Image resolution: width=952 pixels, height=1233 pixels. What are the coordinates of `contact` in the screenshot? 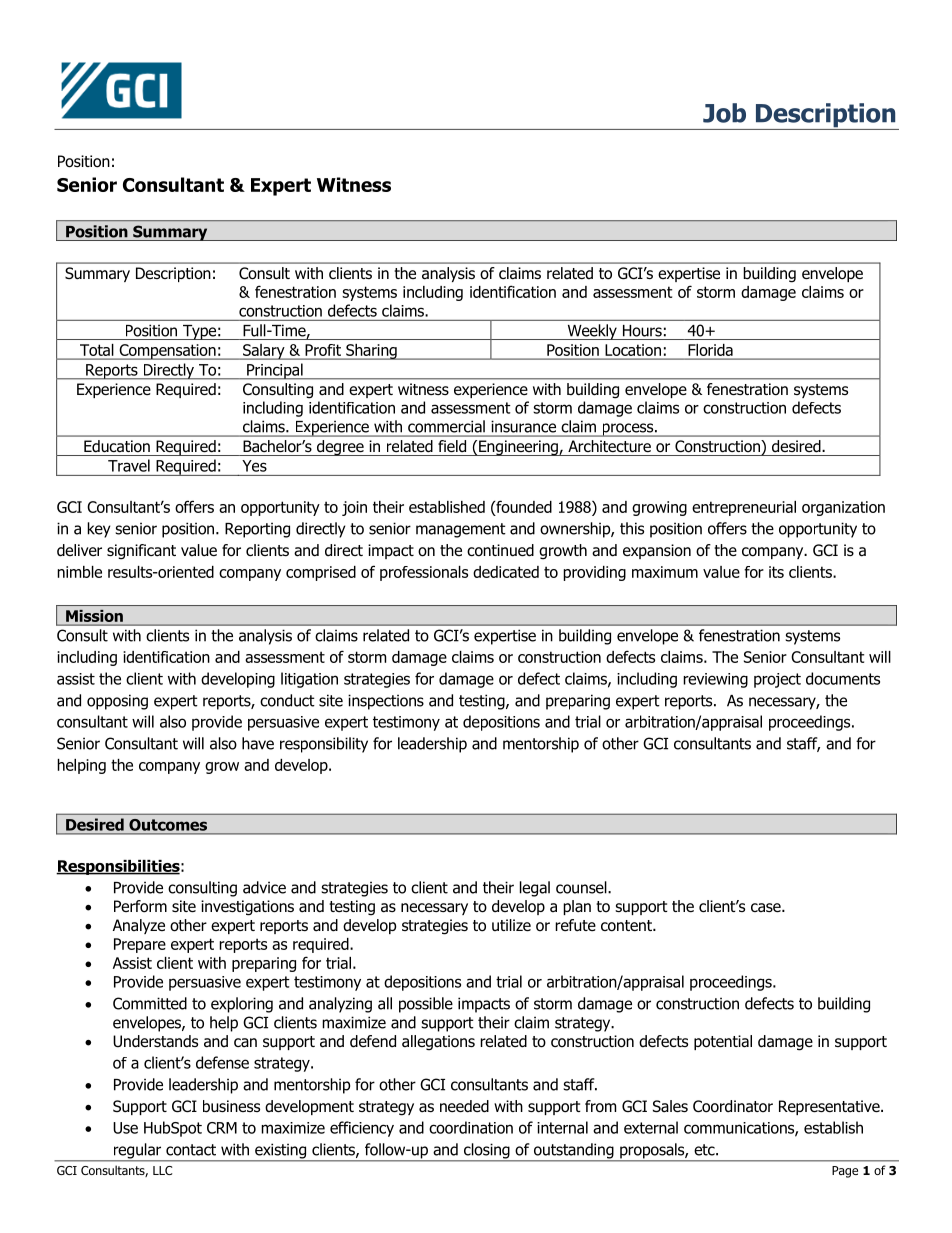 It's located at (191, 1150).
